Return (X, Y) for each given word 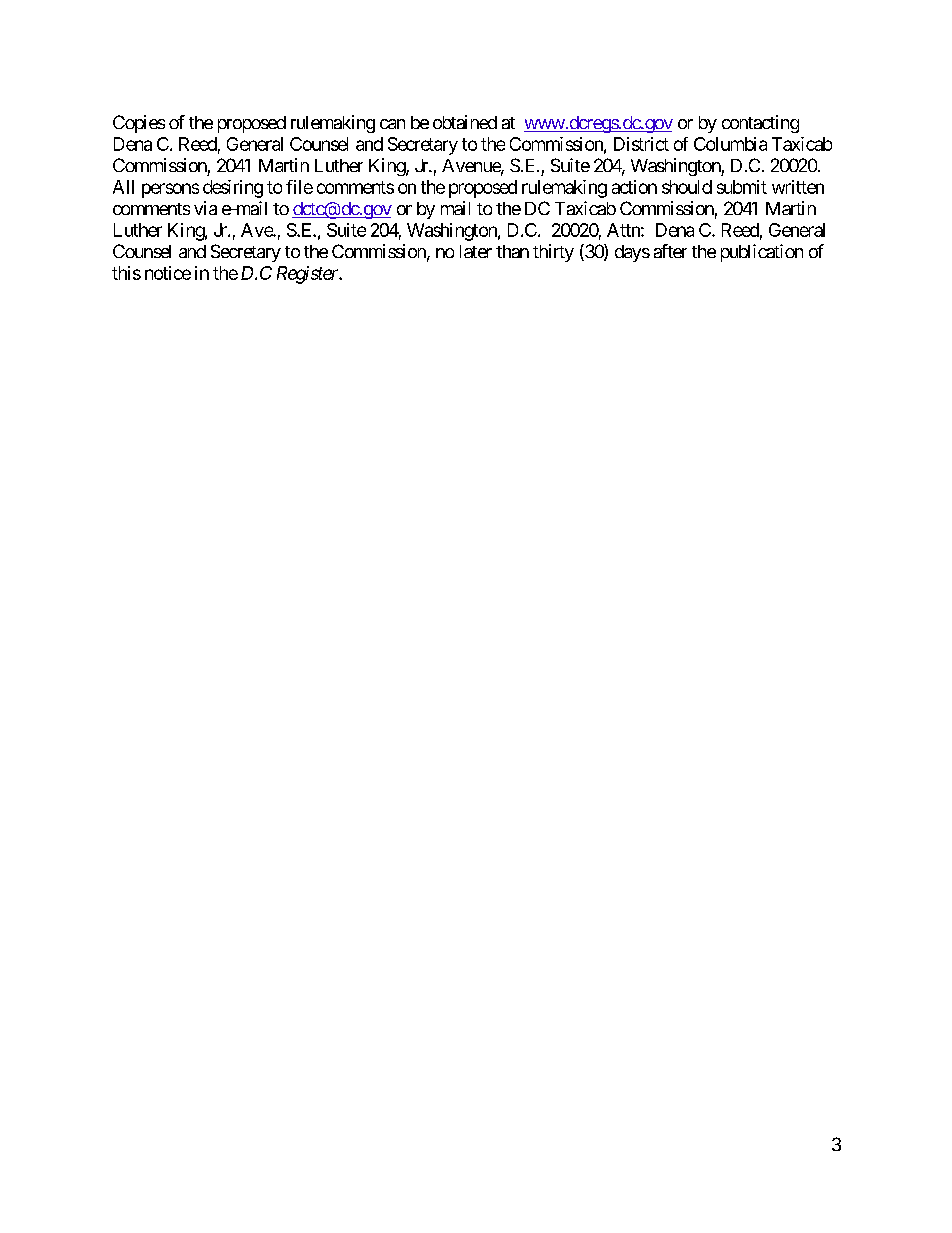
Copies (139, 124)
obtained (465, 122)
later (476, 251)
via (205, 208)
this (126, 273)
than (512, 251)
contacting (760, 124)
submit (742, 187)
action (634, 187)
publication (762, 253)
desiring (233, 189)
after (670, 251)
